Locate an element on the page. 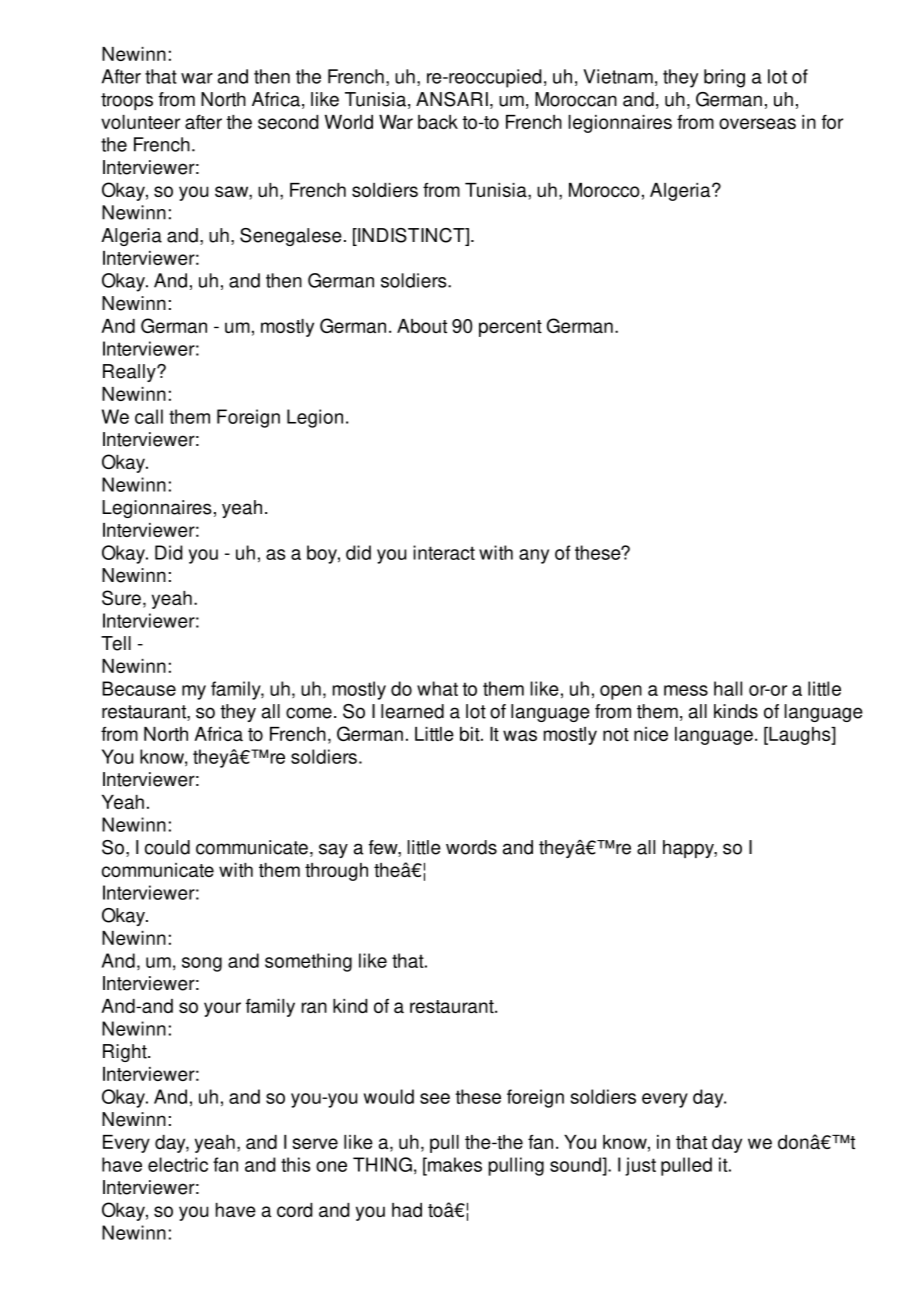  back is located at coordinates (438, 122).
